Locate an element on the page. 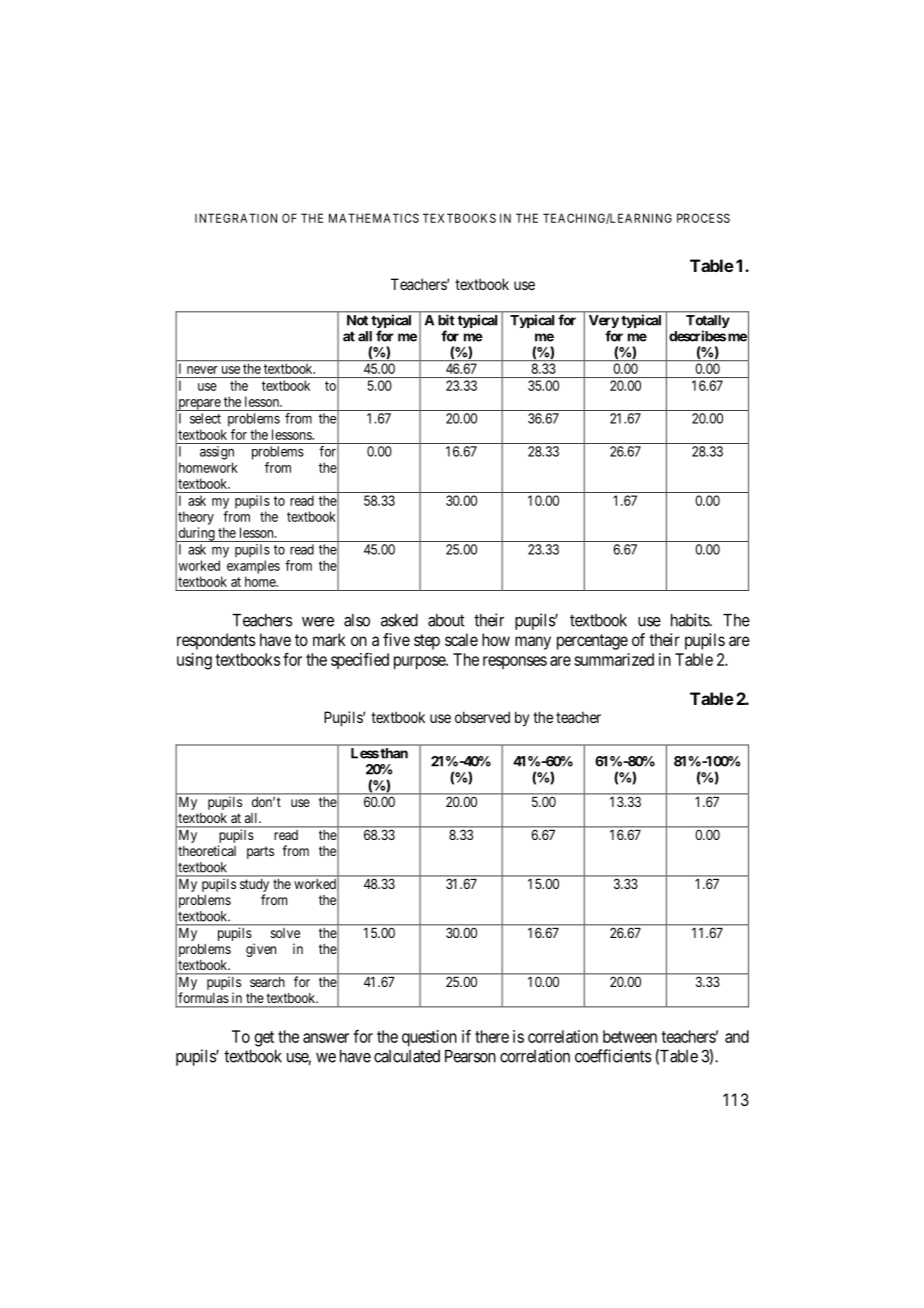 This image has height=1308, width=924. PROCESS is located at coordinates (703, 218).
